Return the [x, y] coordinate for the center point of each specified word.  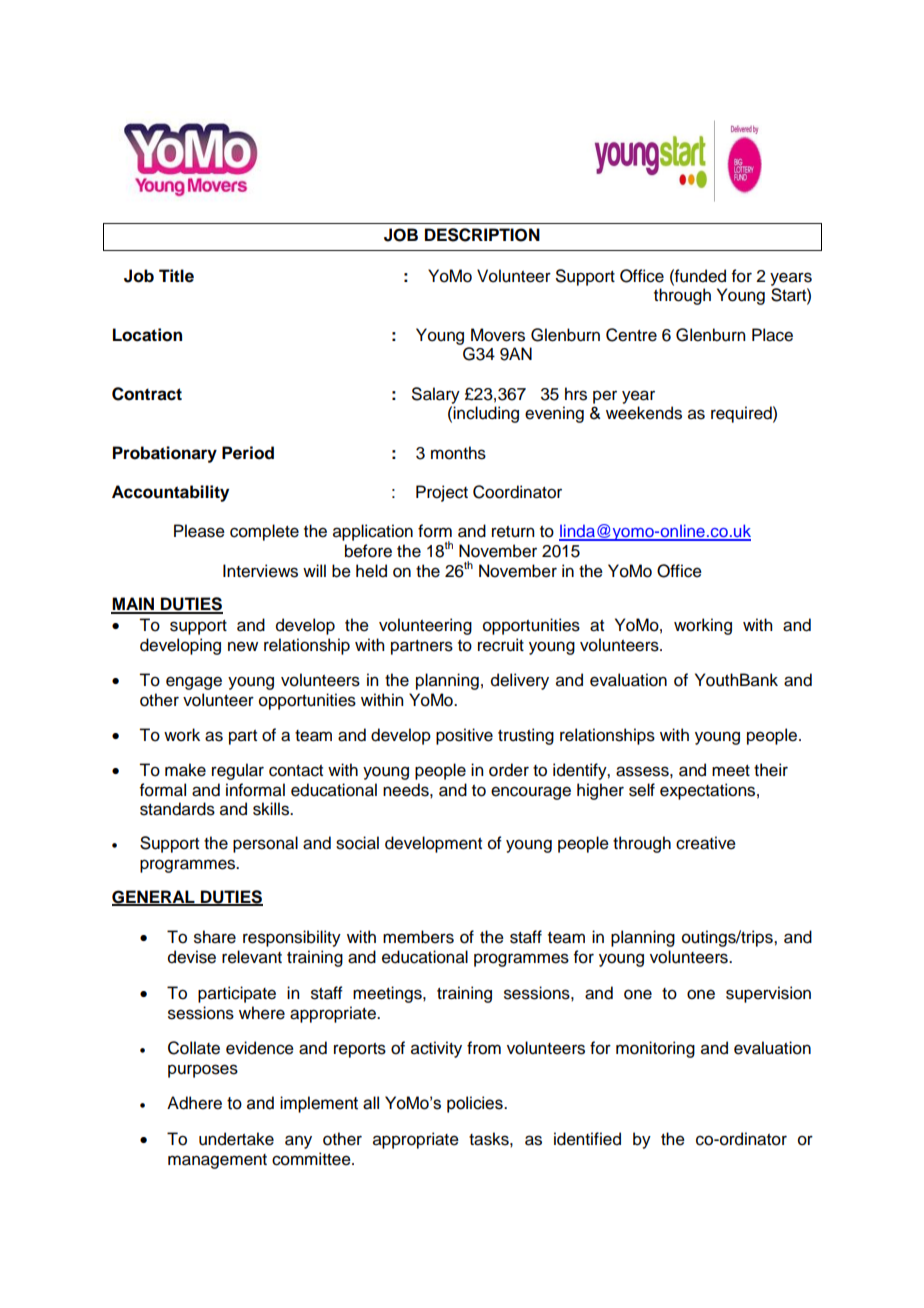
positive [464, 736]
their [771, 770]
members [418, 937]
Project [442, 493]
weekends [644, 413]
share [215, 937]
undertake [236, 1139]
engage [194, 683]
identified [587, 1139]
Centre [631, 335]
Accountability [170, 493]
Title [176, 276]
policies [476, 1104]
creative [706, 843]
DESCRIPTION [482, 235]
